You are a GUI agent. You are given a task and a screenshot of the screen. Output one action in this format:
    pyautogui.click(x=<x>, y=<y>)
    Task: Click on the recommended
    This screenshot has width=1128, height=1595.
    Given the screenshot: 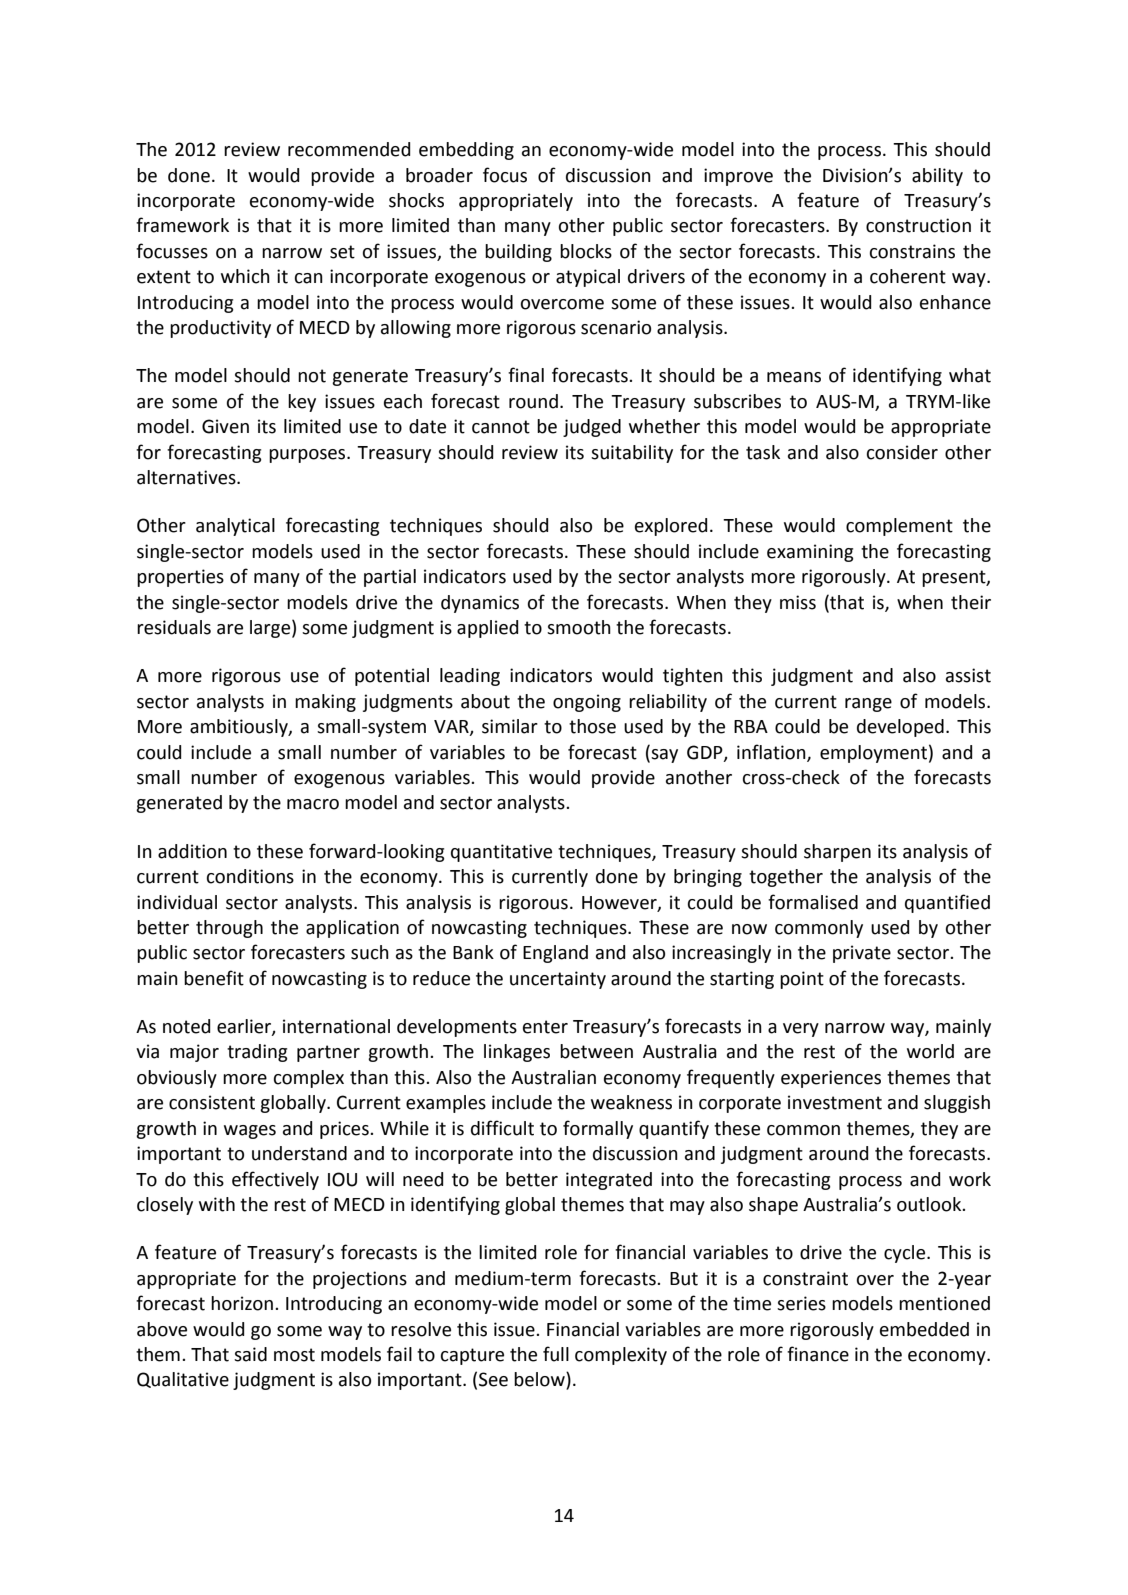 What is the action you would take?
    pyautogui.click(x=349, y=149)
